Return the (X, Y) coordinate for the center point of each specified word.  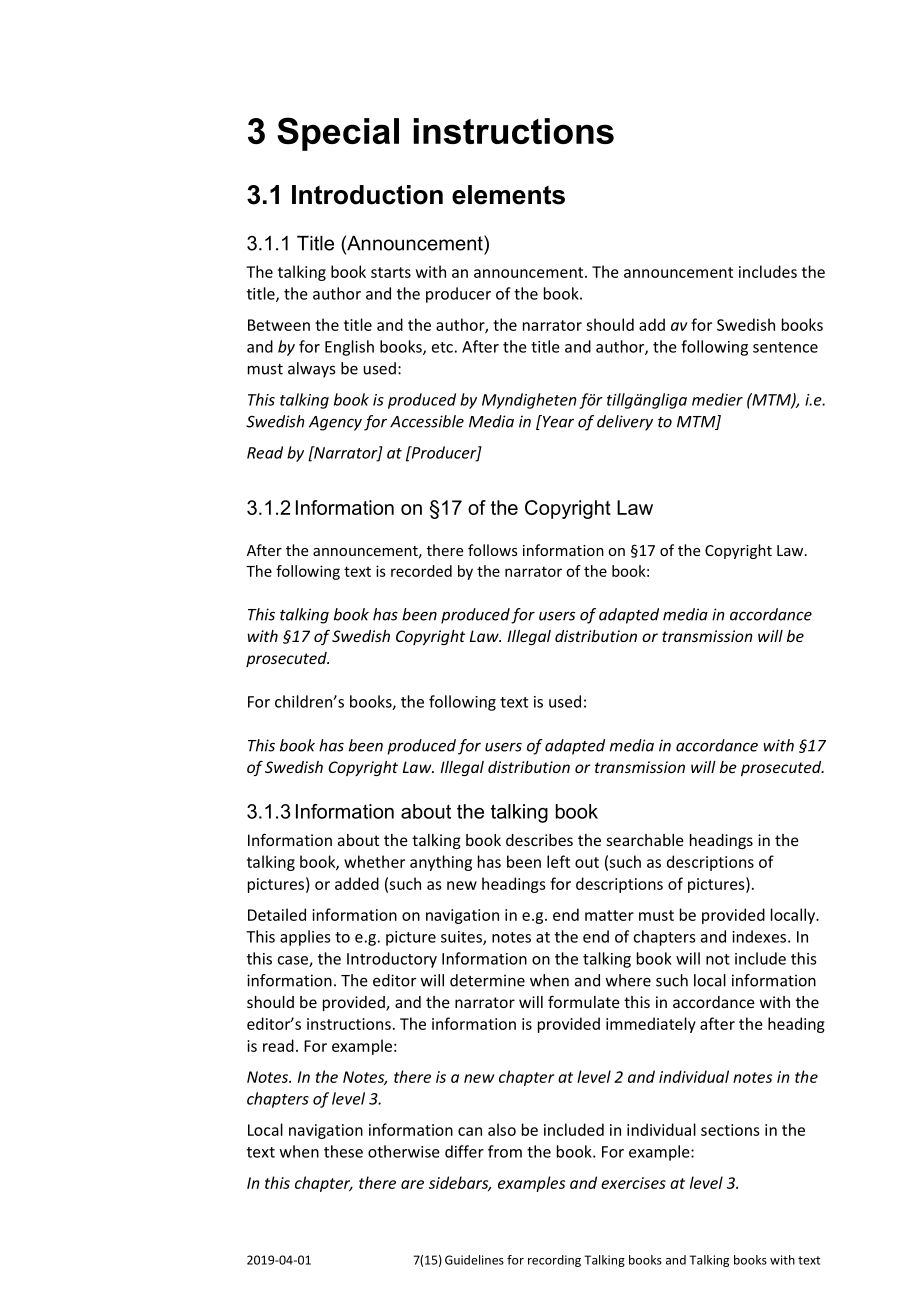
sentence (785, 347)
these (343, 1151)
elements (508, 195)
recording (554, 1261)
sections (730, 1130)
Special (338, 134)
